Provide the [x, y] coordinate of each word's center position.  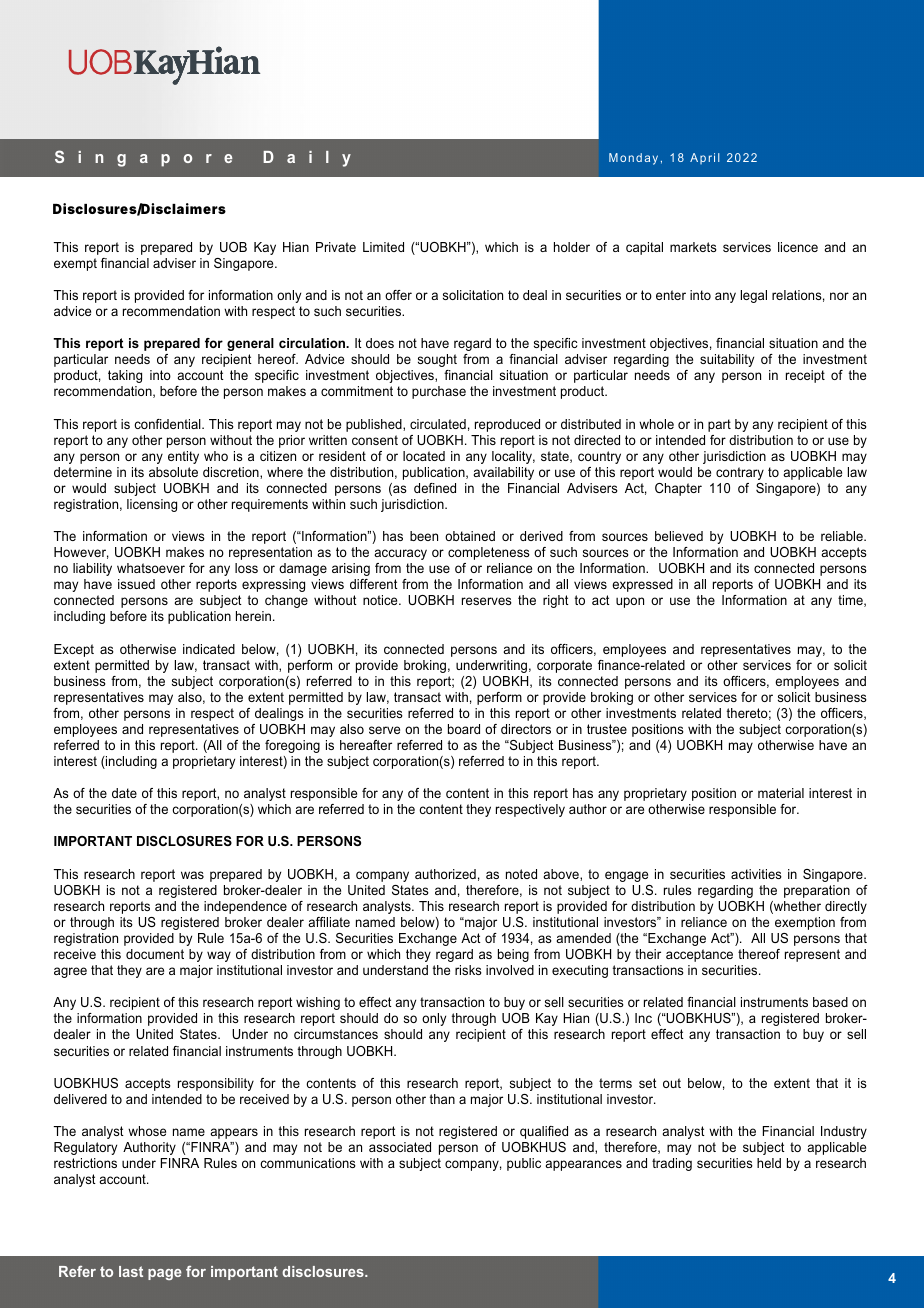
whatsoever [151, 568]
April [705, 158]
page [165, 1274]
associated [400, 1147]
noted [521, 874]
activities [756, 874]
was [192, 875]
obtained [470, 536]
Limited [383, 247]
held [769, 1163]
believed [679, 536]
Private [336, 247]
